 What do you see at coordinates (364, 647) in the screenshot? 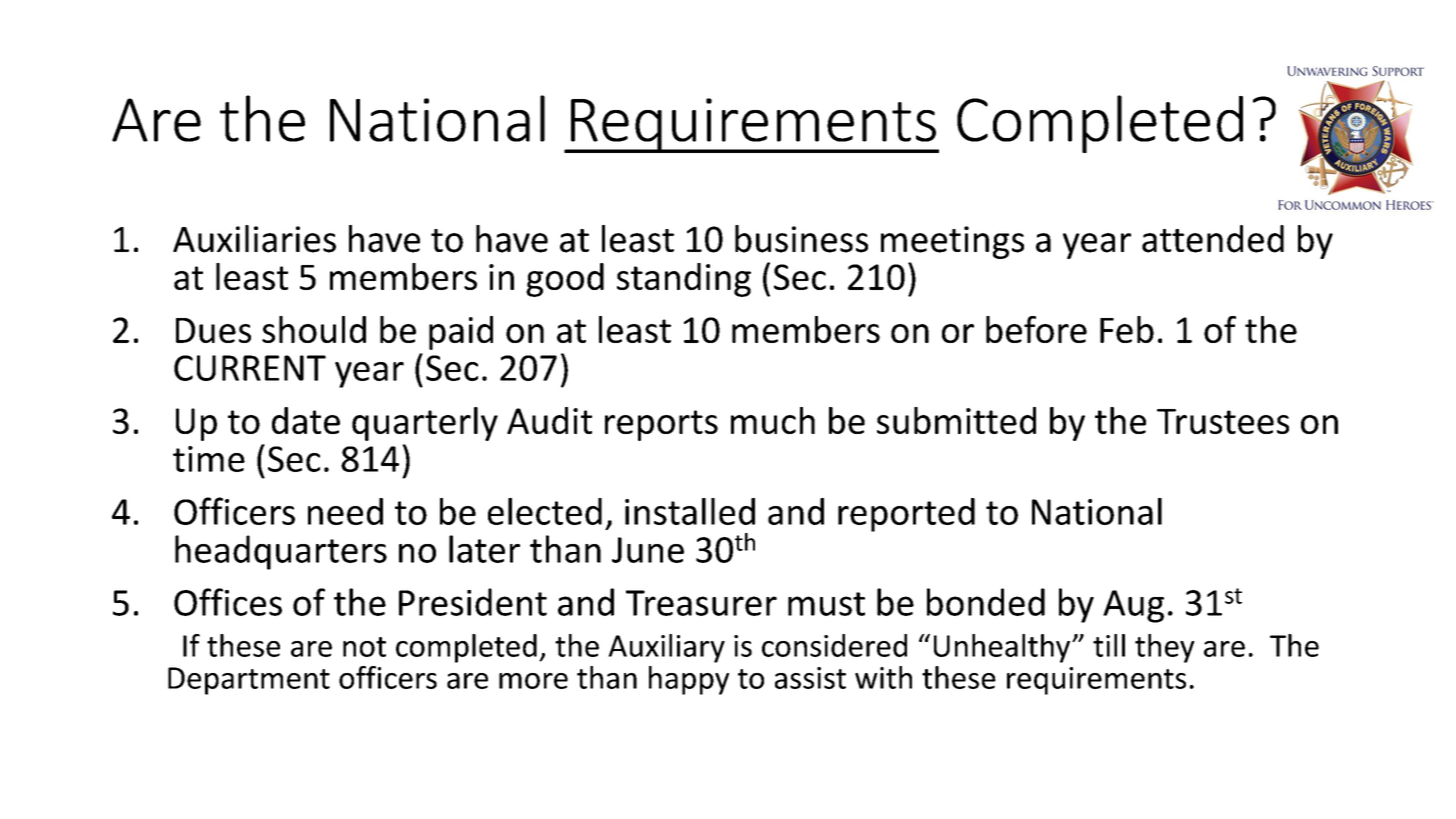
I see `not` at bounding box center [364, 647].
